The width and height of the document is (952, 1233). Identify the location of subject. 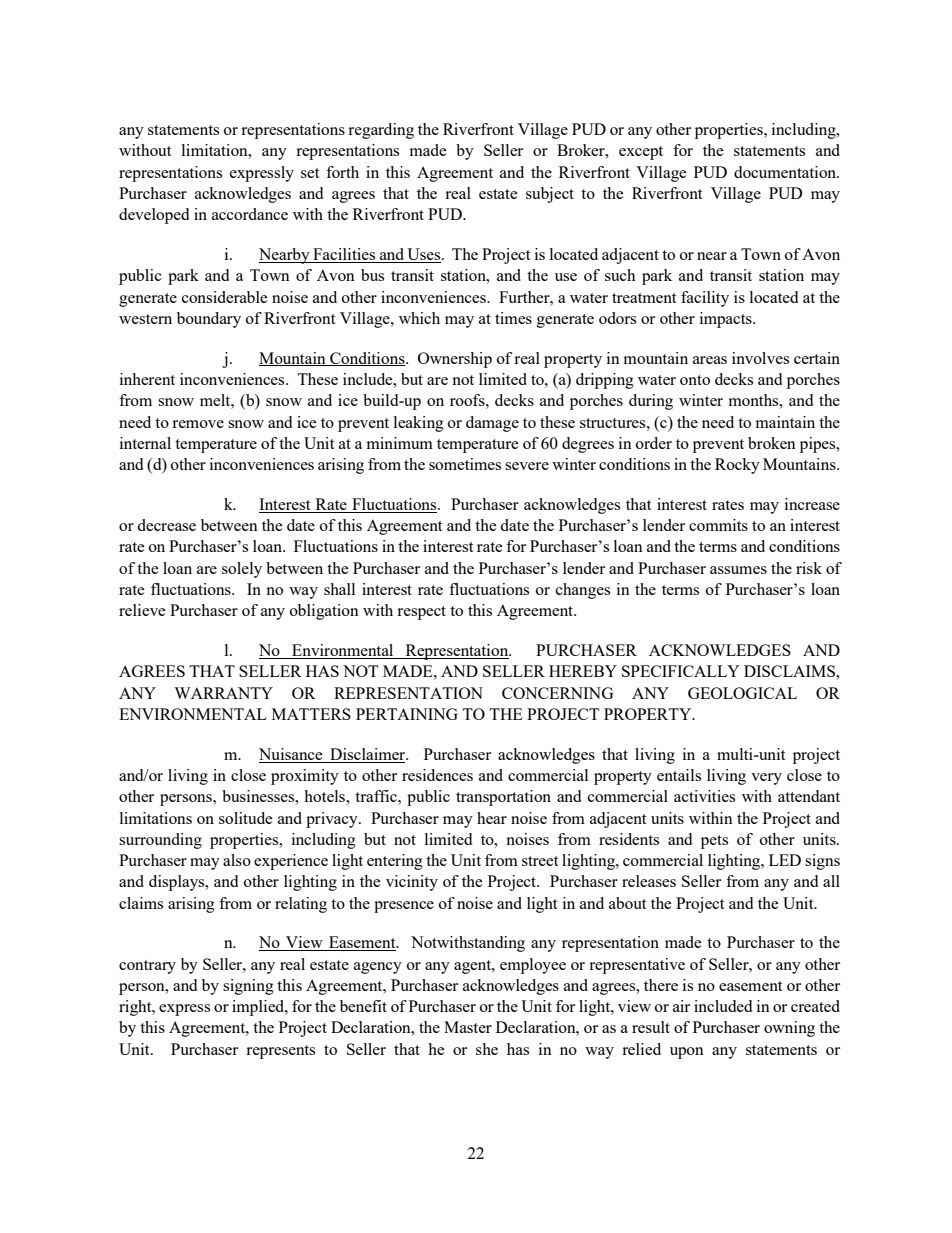
(550, 195).
